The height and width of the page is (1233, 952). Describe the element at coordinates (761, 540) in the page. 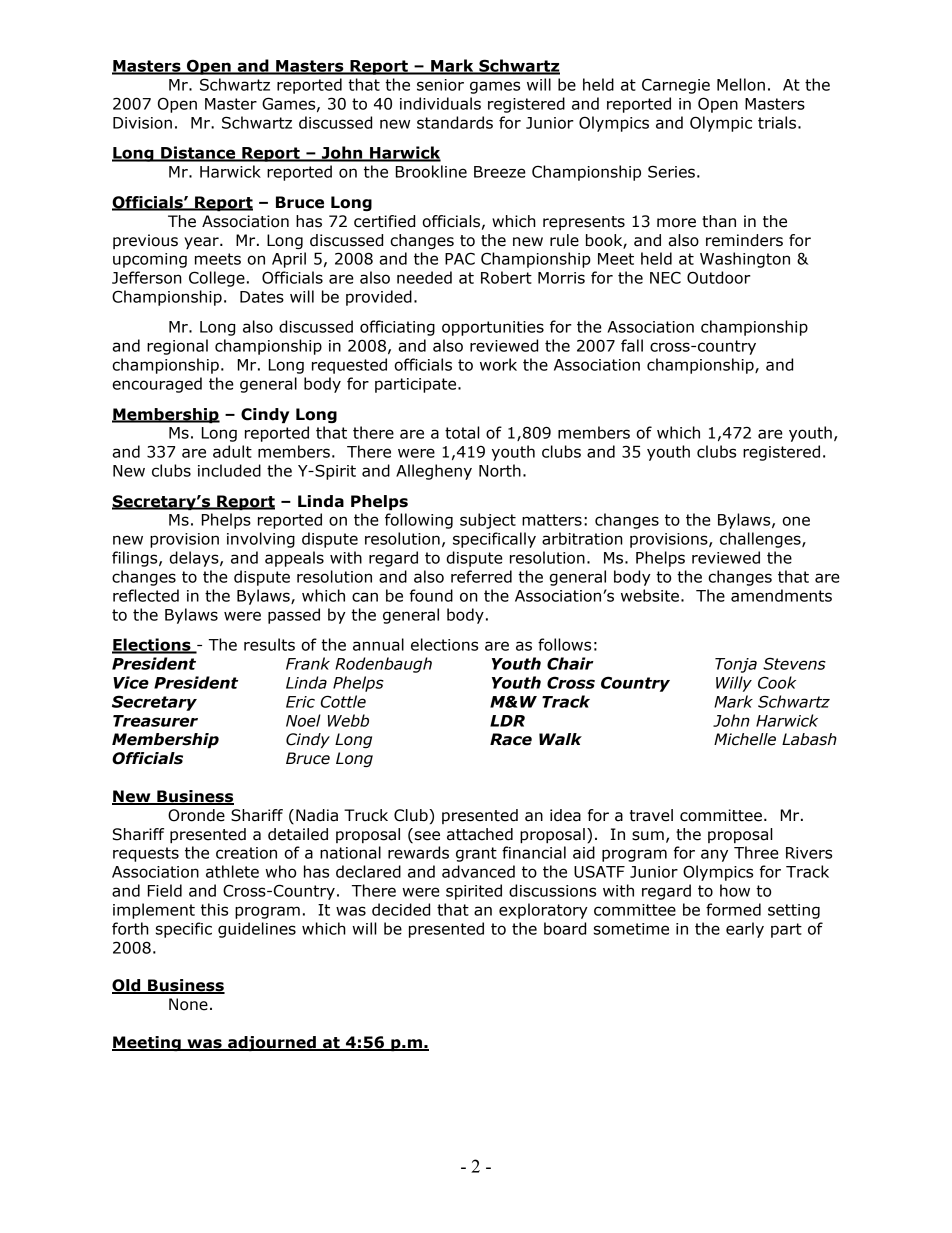

I see `challenges` at that location.
